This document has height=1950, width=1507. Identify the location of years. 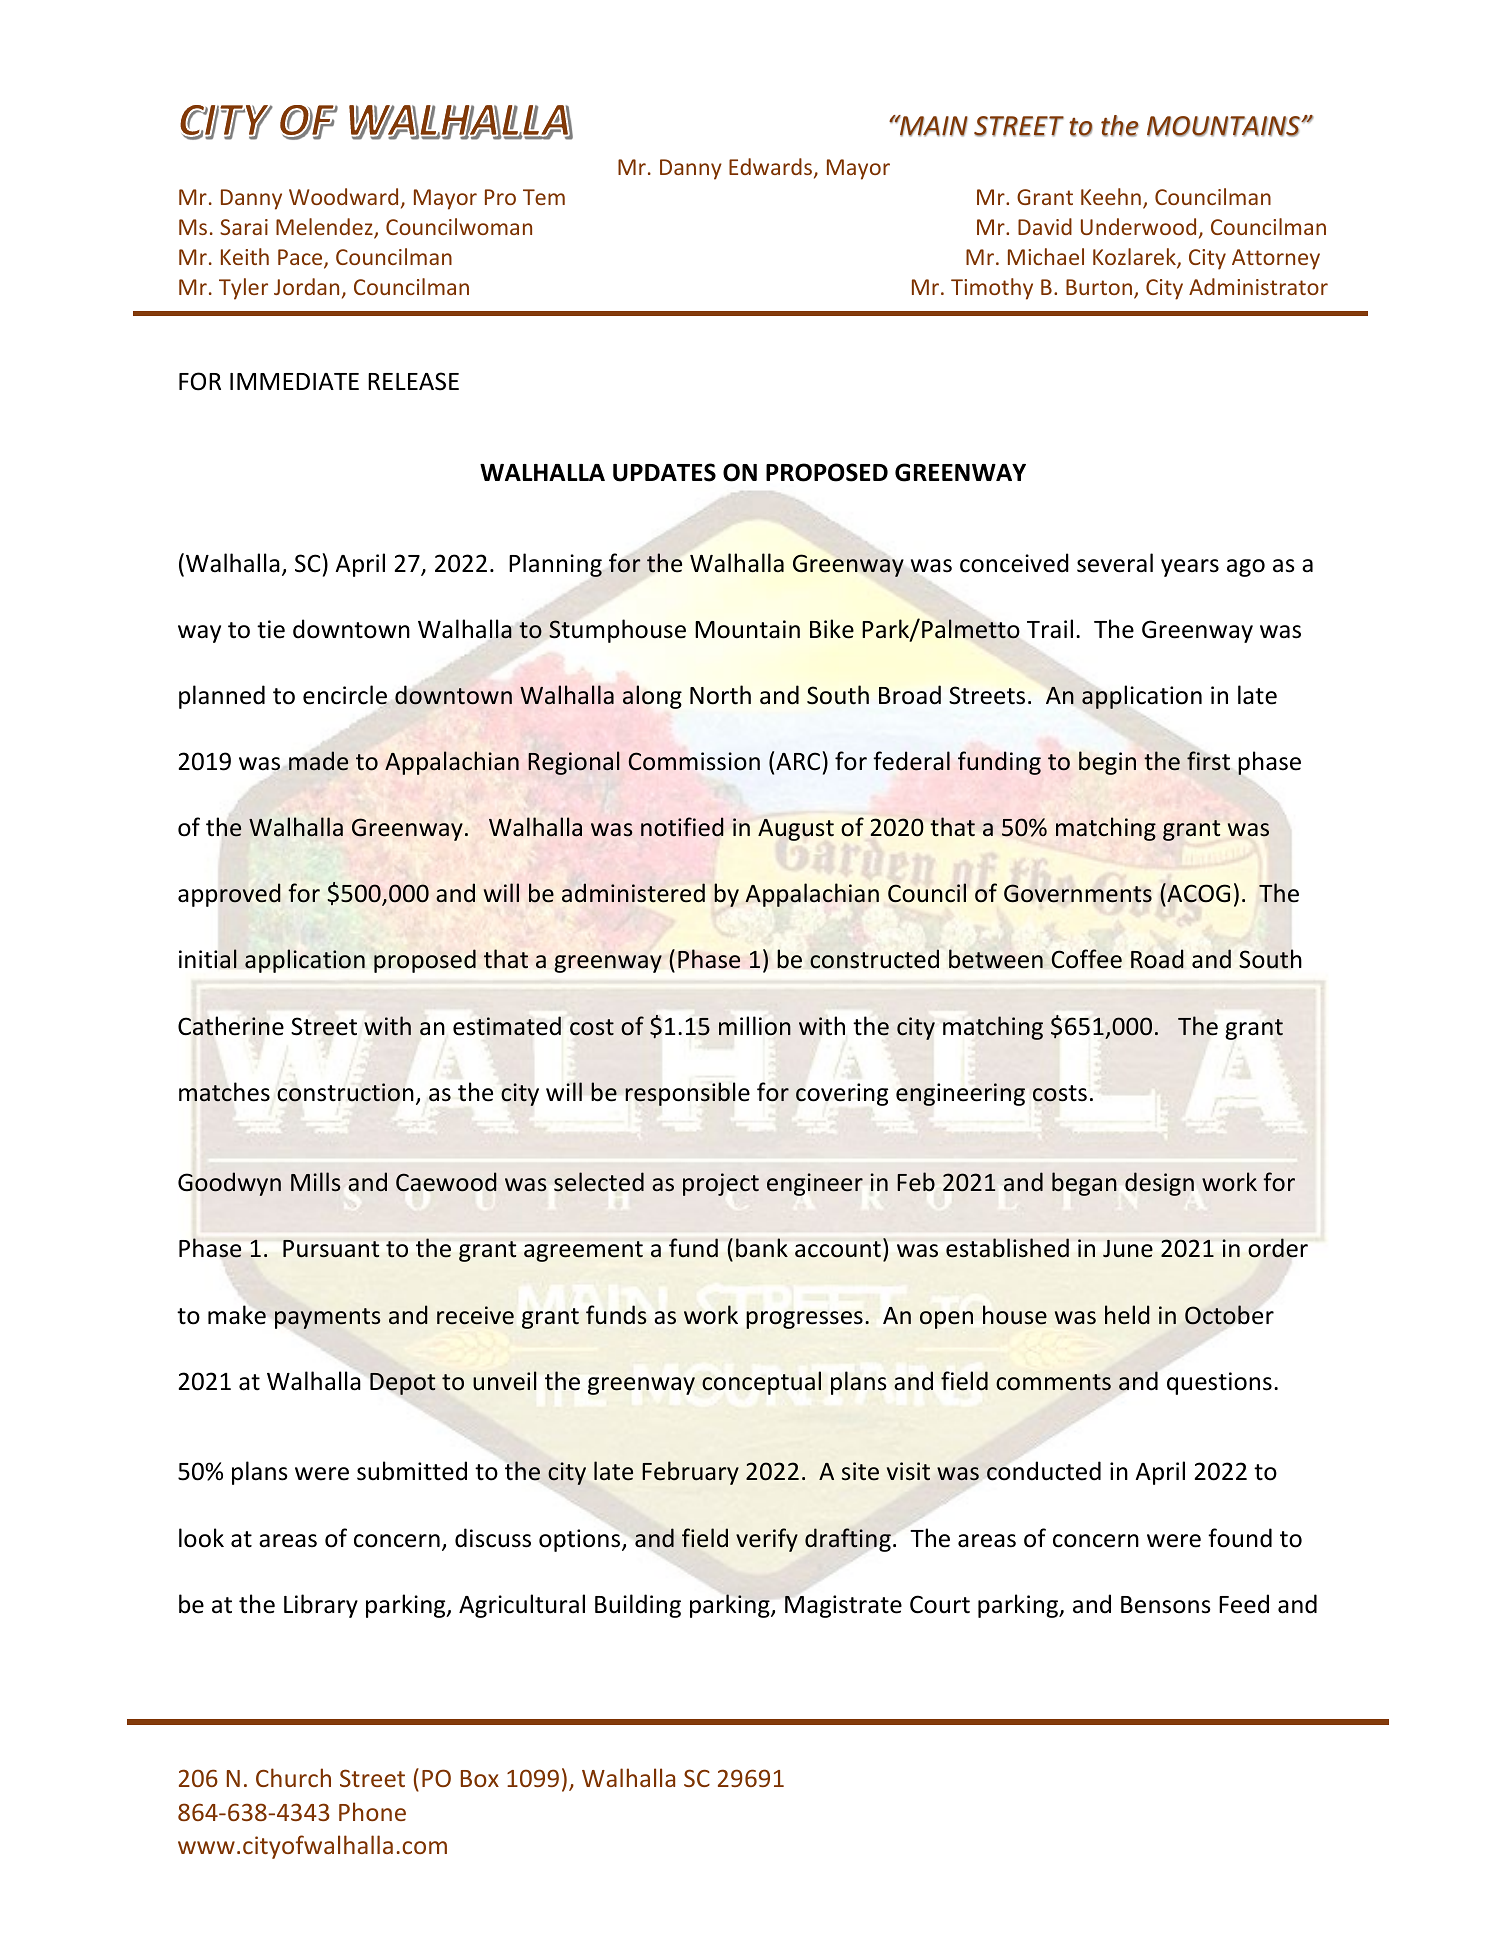
(1190, 568).
